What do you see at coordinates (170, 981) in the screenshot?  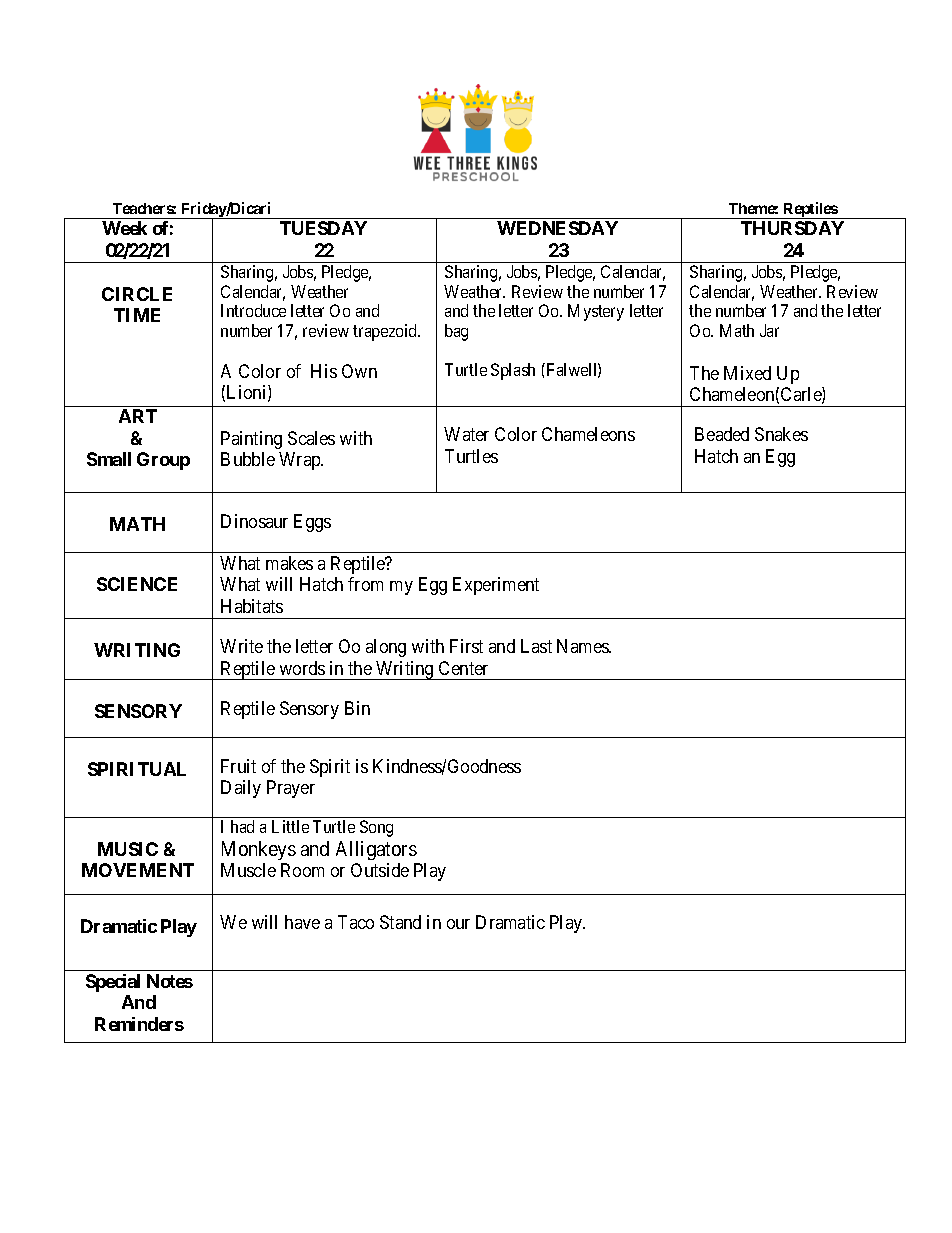 I see `Notes` at bounding box center [170, 981].
